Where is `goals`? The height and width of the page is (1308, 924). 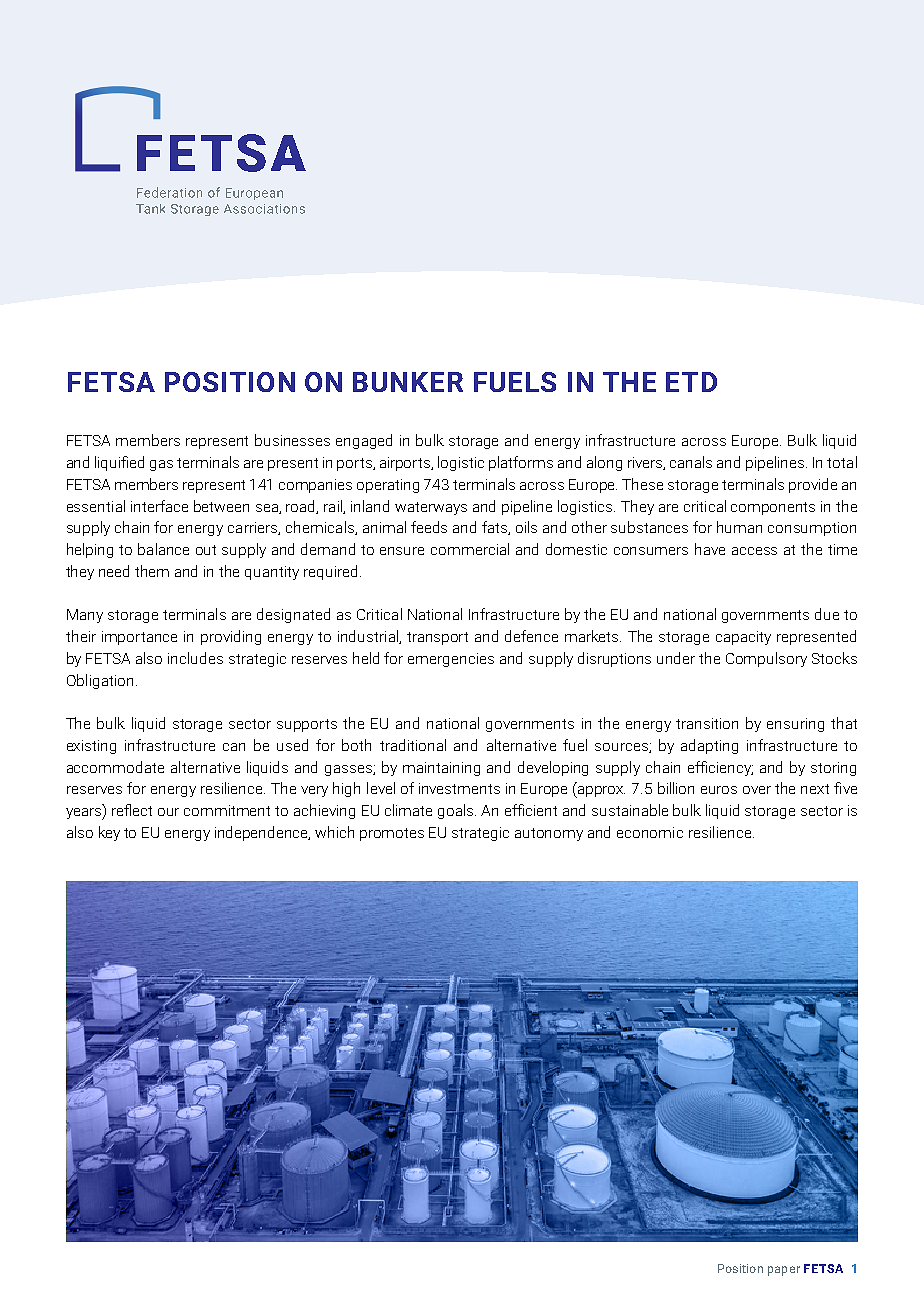
goals is located at coordinates (457, 811).
